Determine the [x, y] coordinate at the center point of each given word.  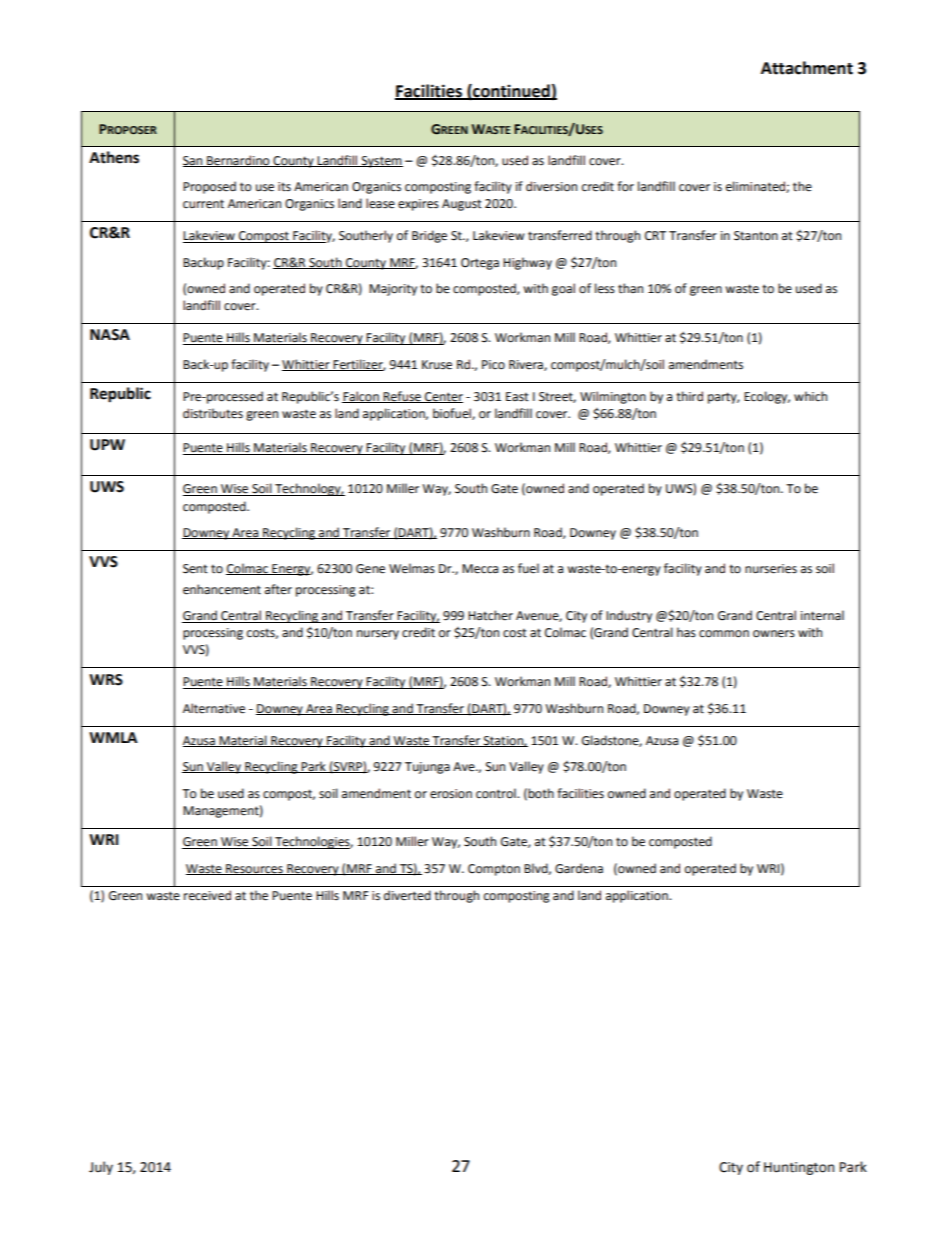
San [194, 161]
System [381, 162]
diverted [407, 895]
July [101, 1168]
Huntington [799, 1168]
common [724, 634]
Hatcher [490, 615]
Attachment [807, 68]
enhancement [222, 589]
